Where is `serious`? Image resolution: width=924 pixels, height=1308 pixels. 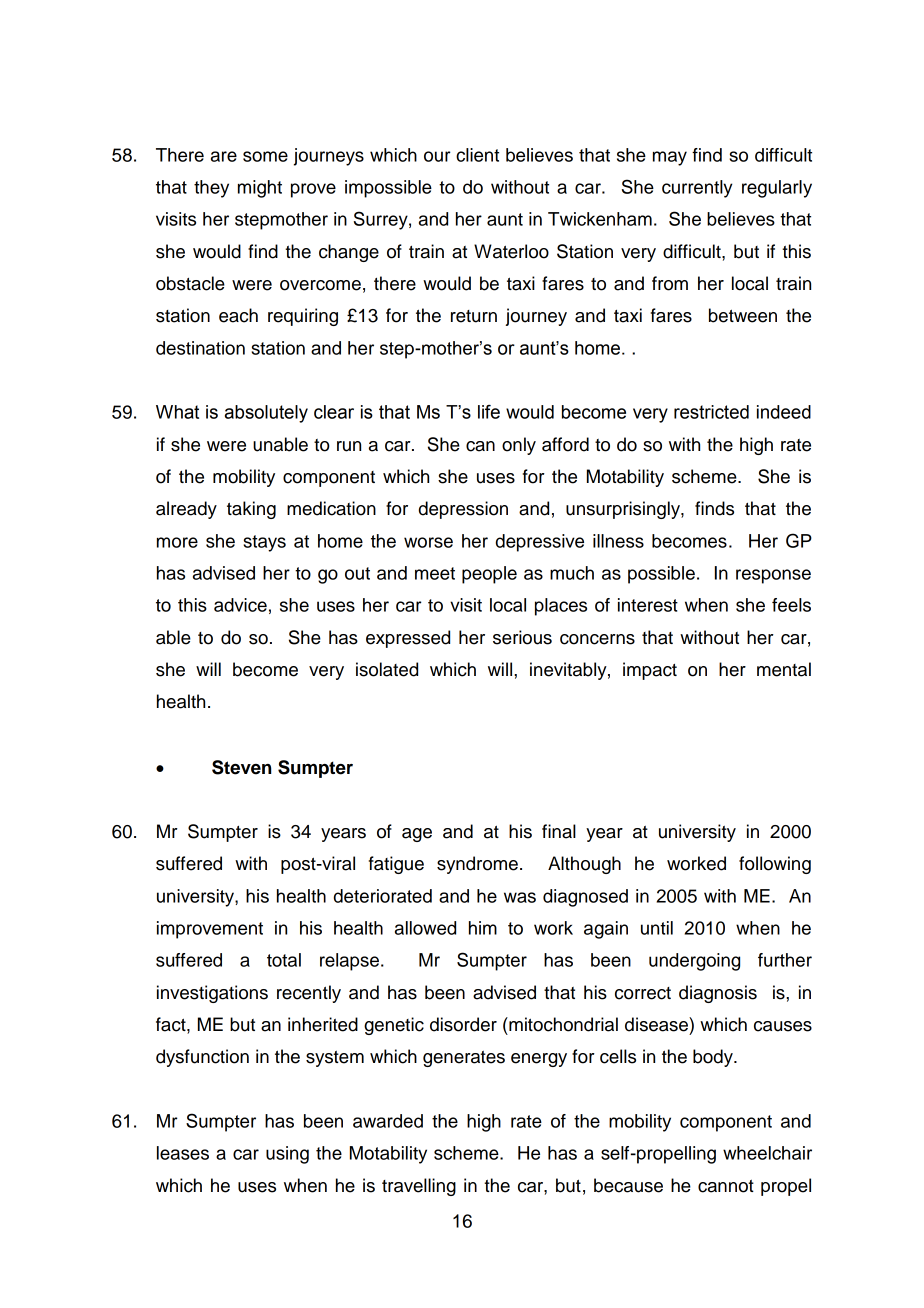
serious is located at coordinates (522, 637).
